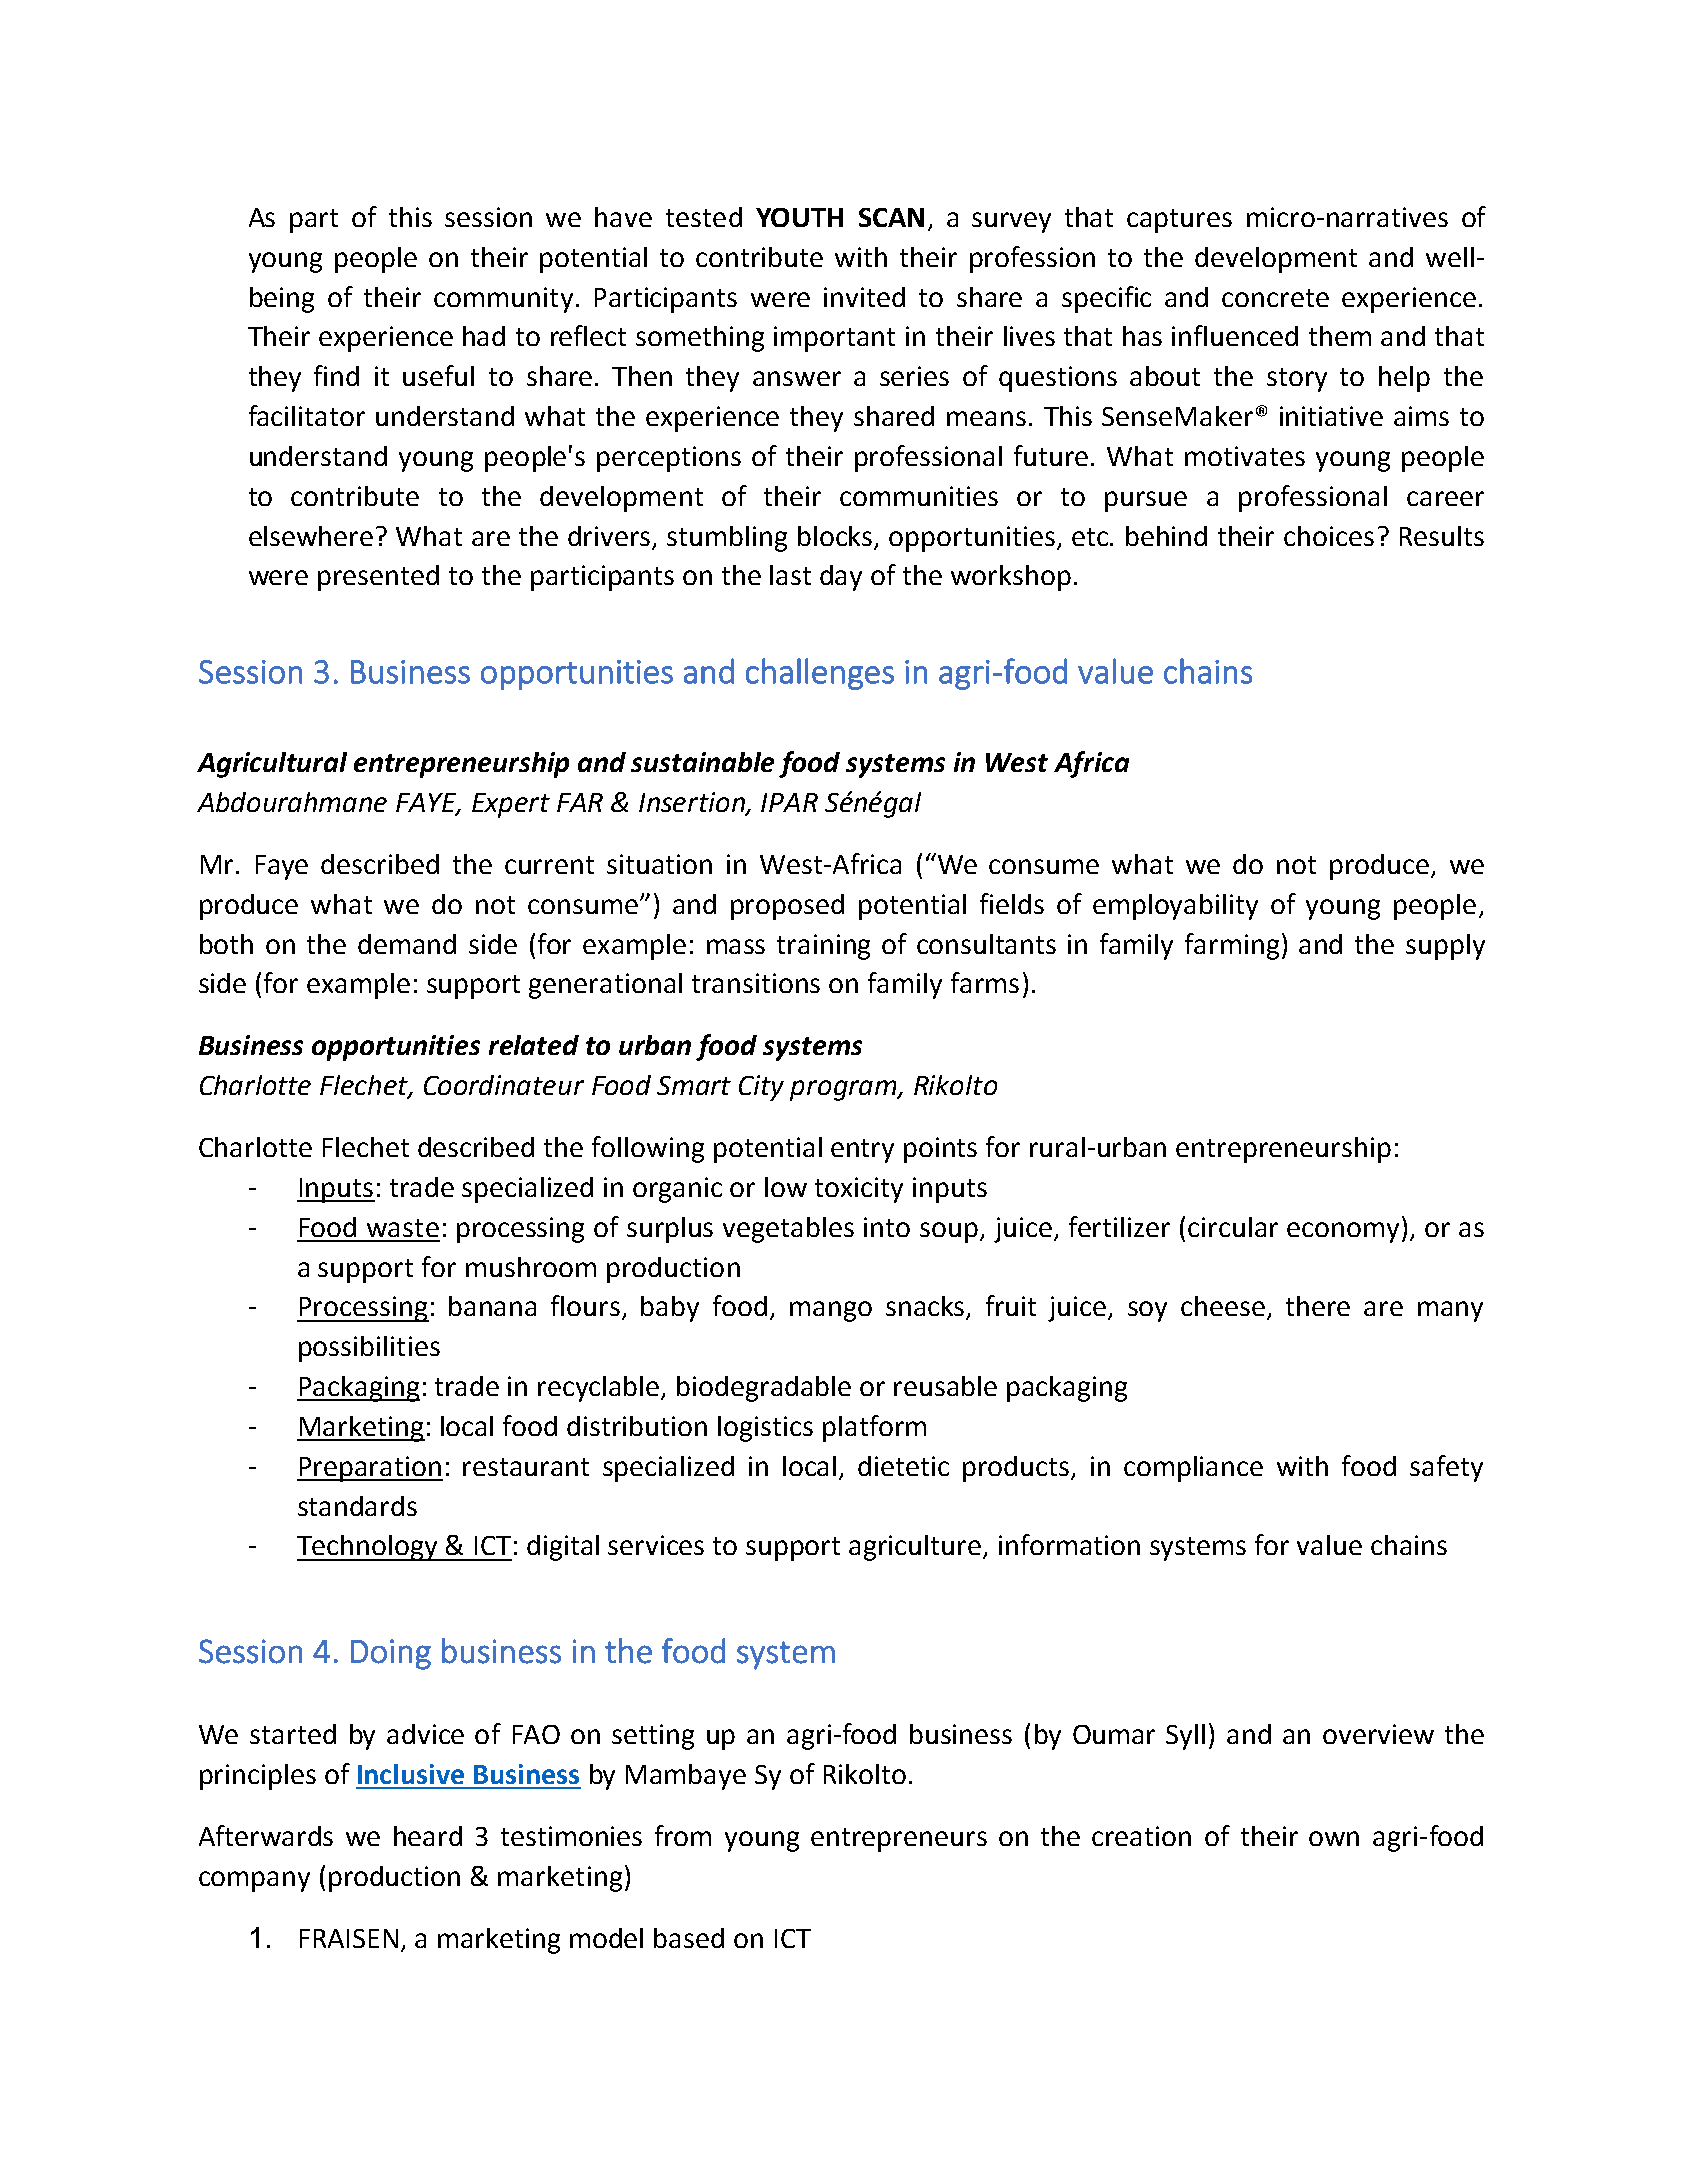  Describe the element at coordinates (864, 297) in the screenshot. I see `invited` at that location.
